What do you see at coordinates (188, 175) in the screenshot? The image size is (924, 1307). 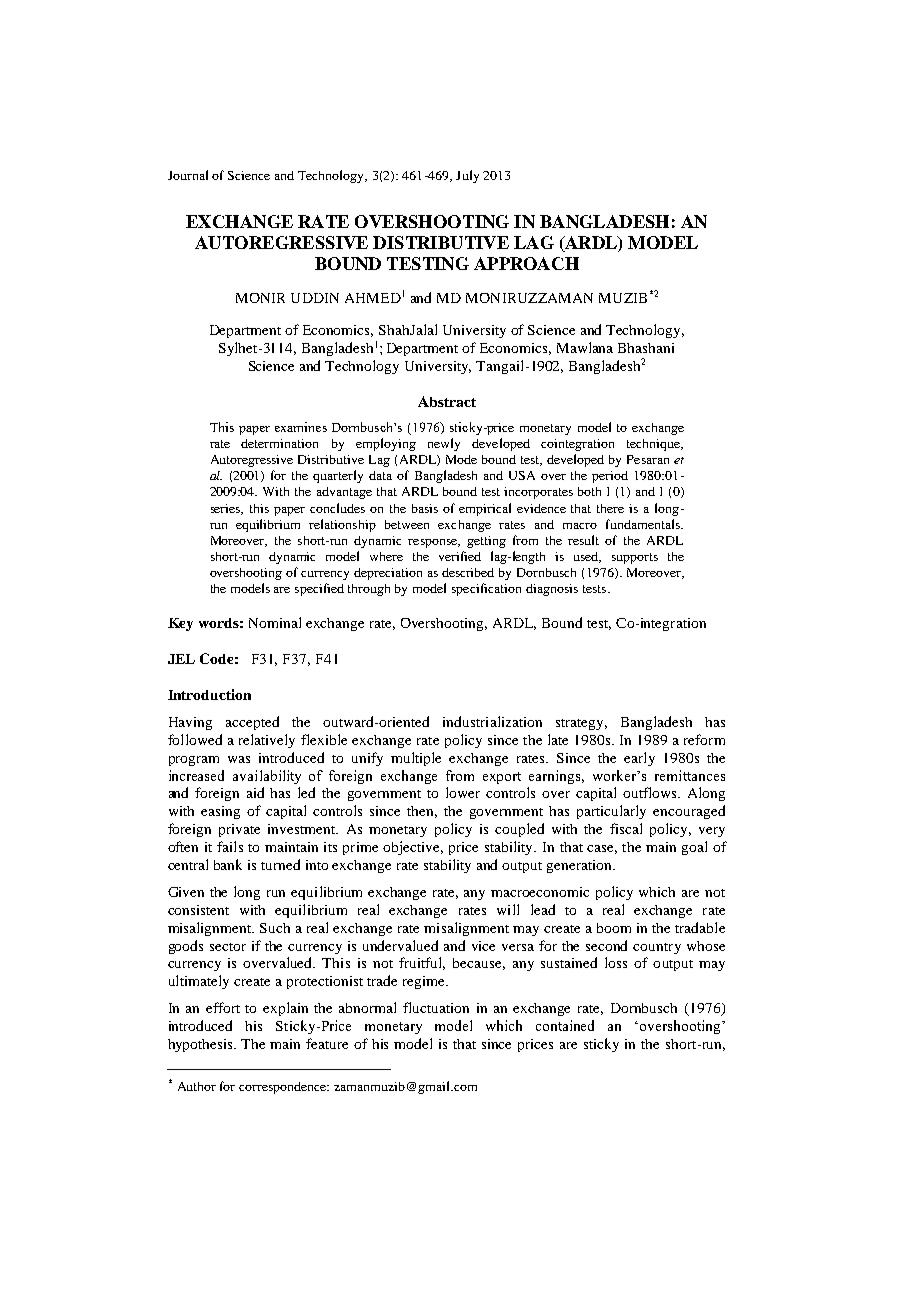 I see `Journal` at bounding box center [188, 175].
